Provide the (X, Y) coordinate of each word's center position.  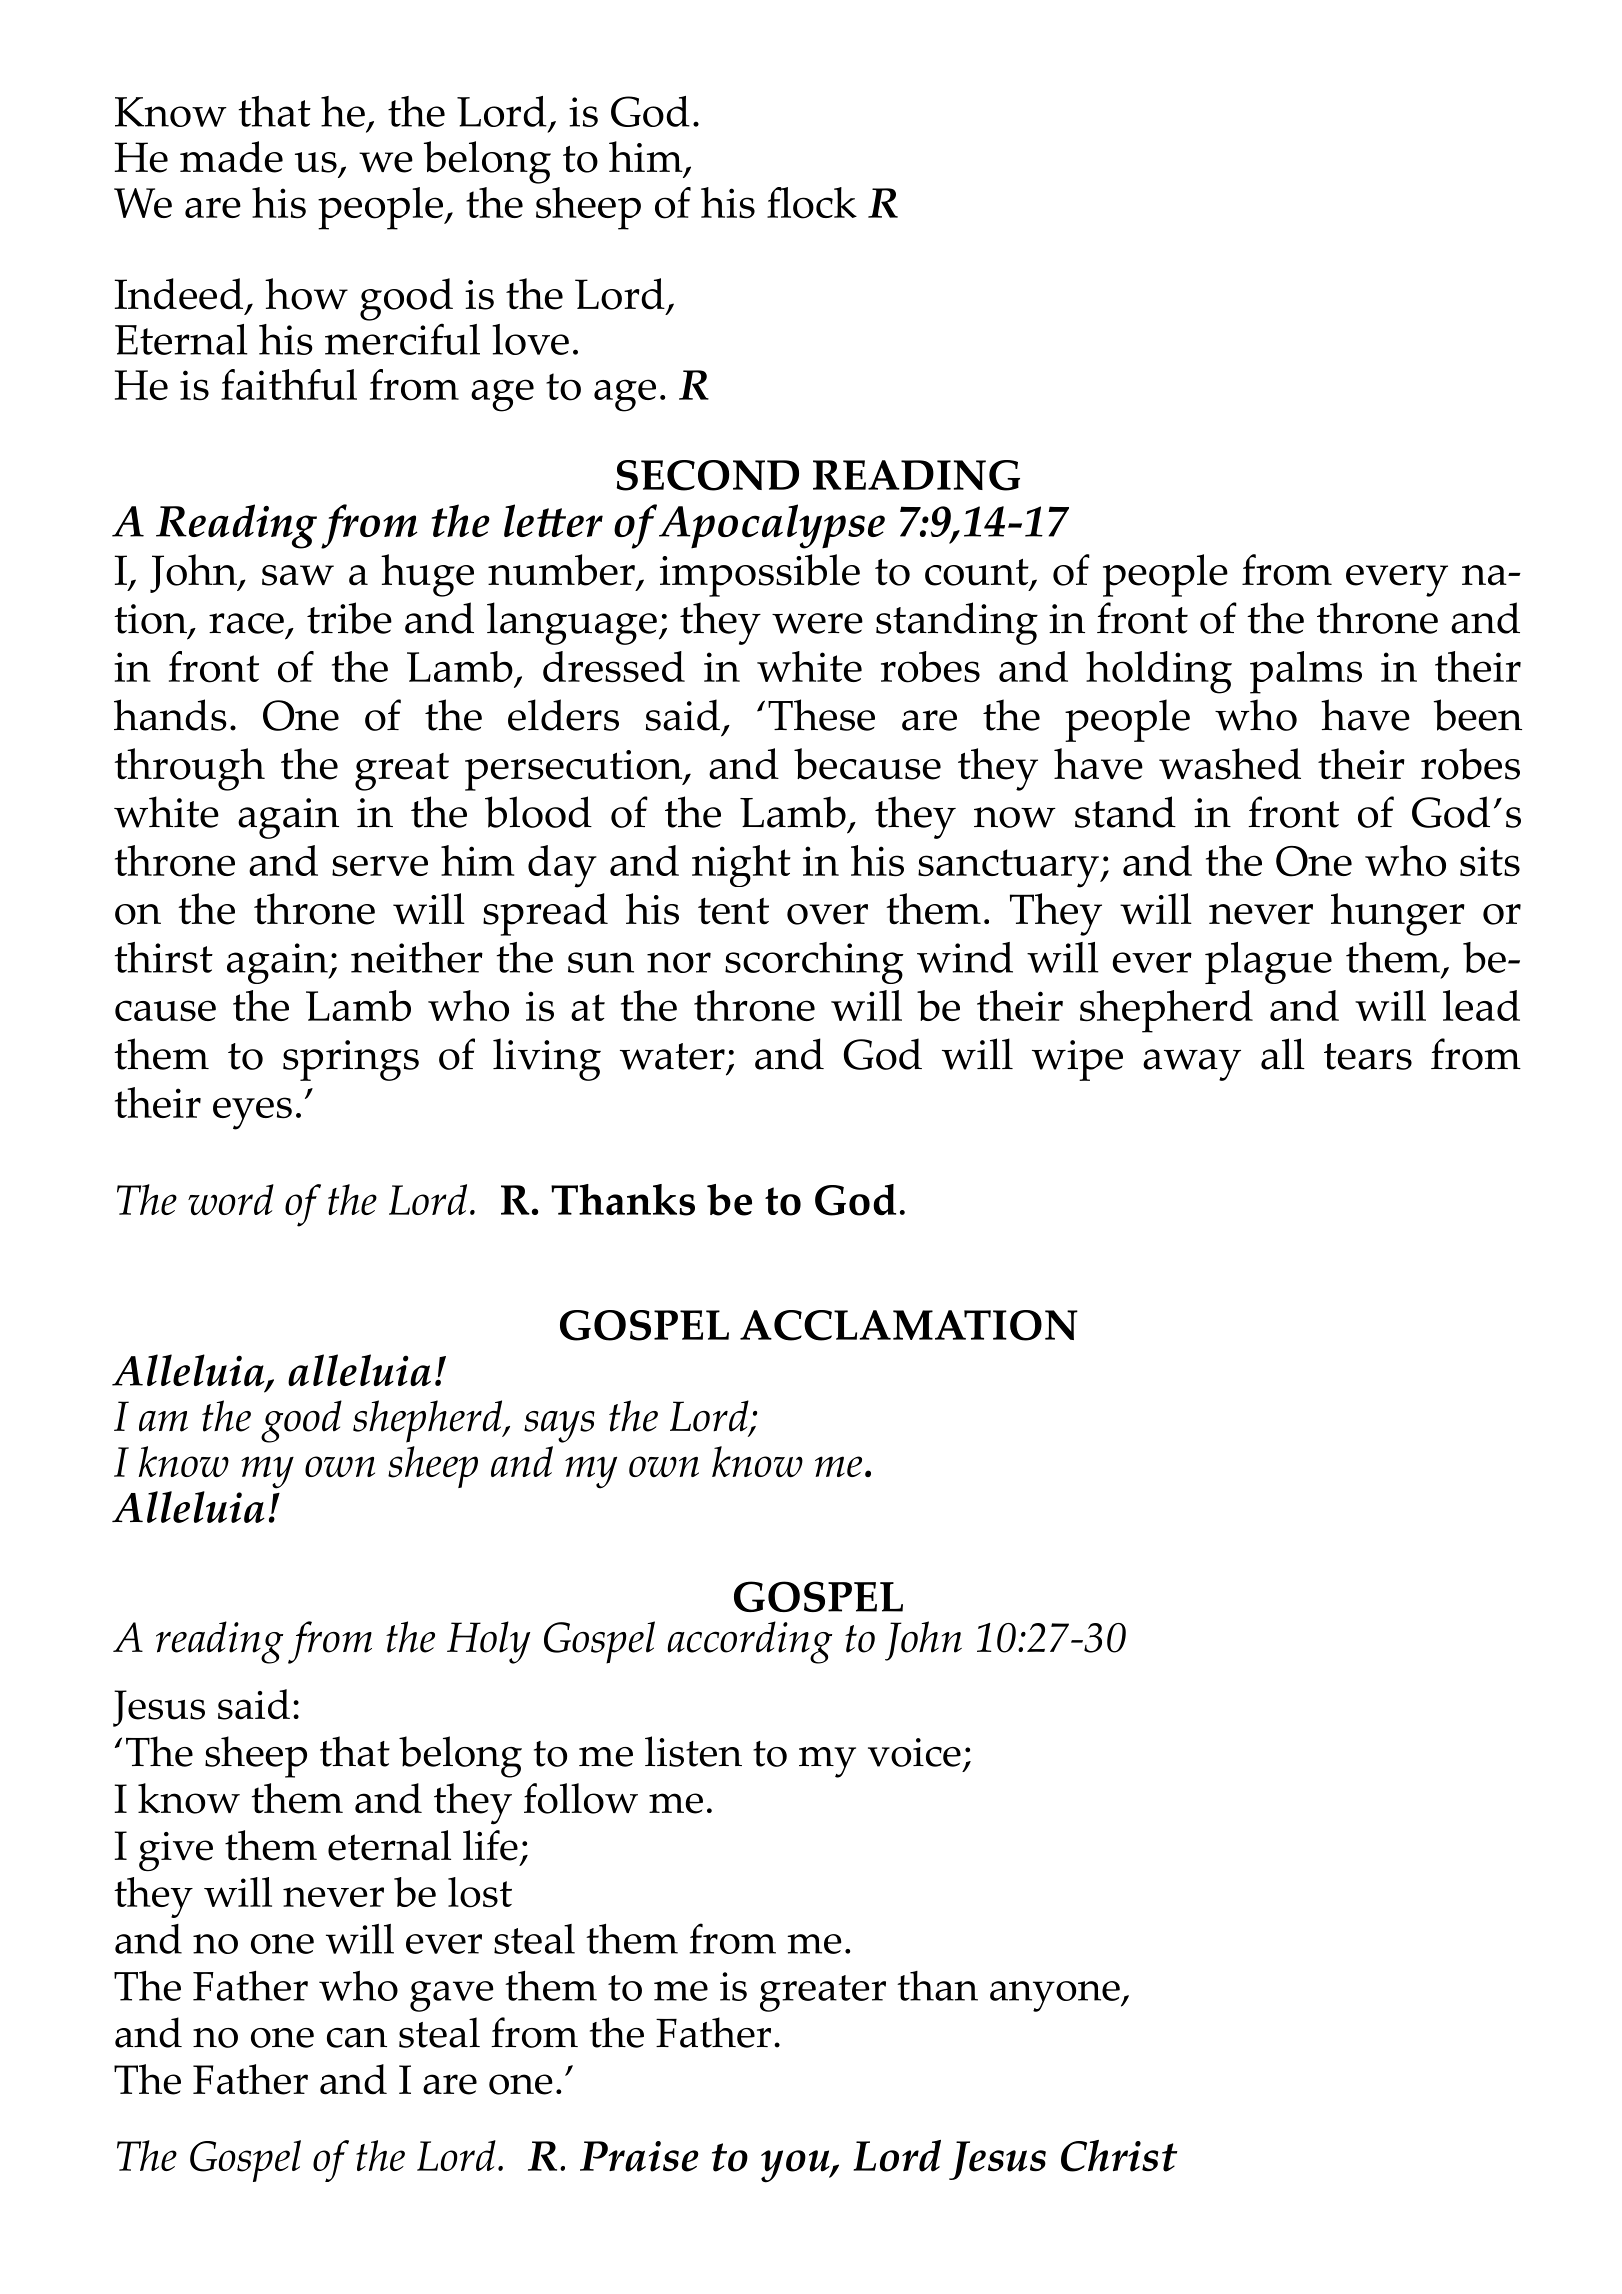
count (978, 573)
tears (1368, 1056)
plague (1268, 963)
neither (417, 957)
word (231, 1200)
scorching (814, 963)
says (559, 1427)
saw (298, 575)
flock (812, 203)
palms (1306, 672)
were (817, 623)
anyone (1056, 1996)
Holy (488, 1642)
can (357, 2038)
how (306, 294)
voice (914, 1752)
